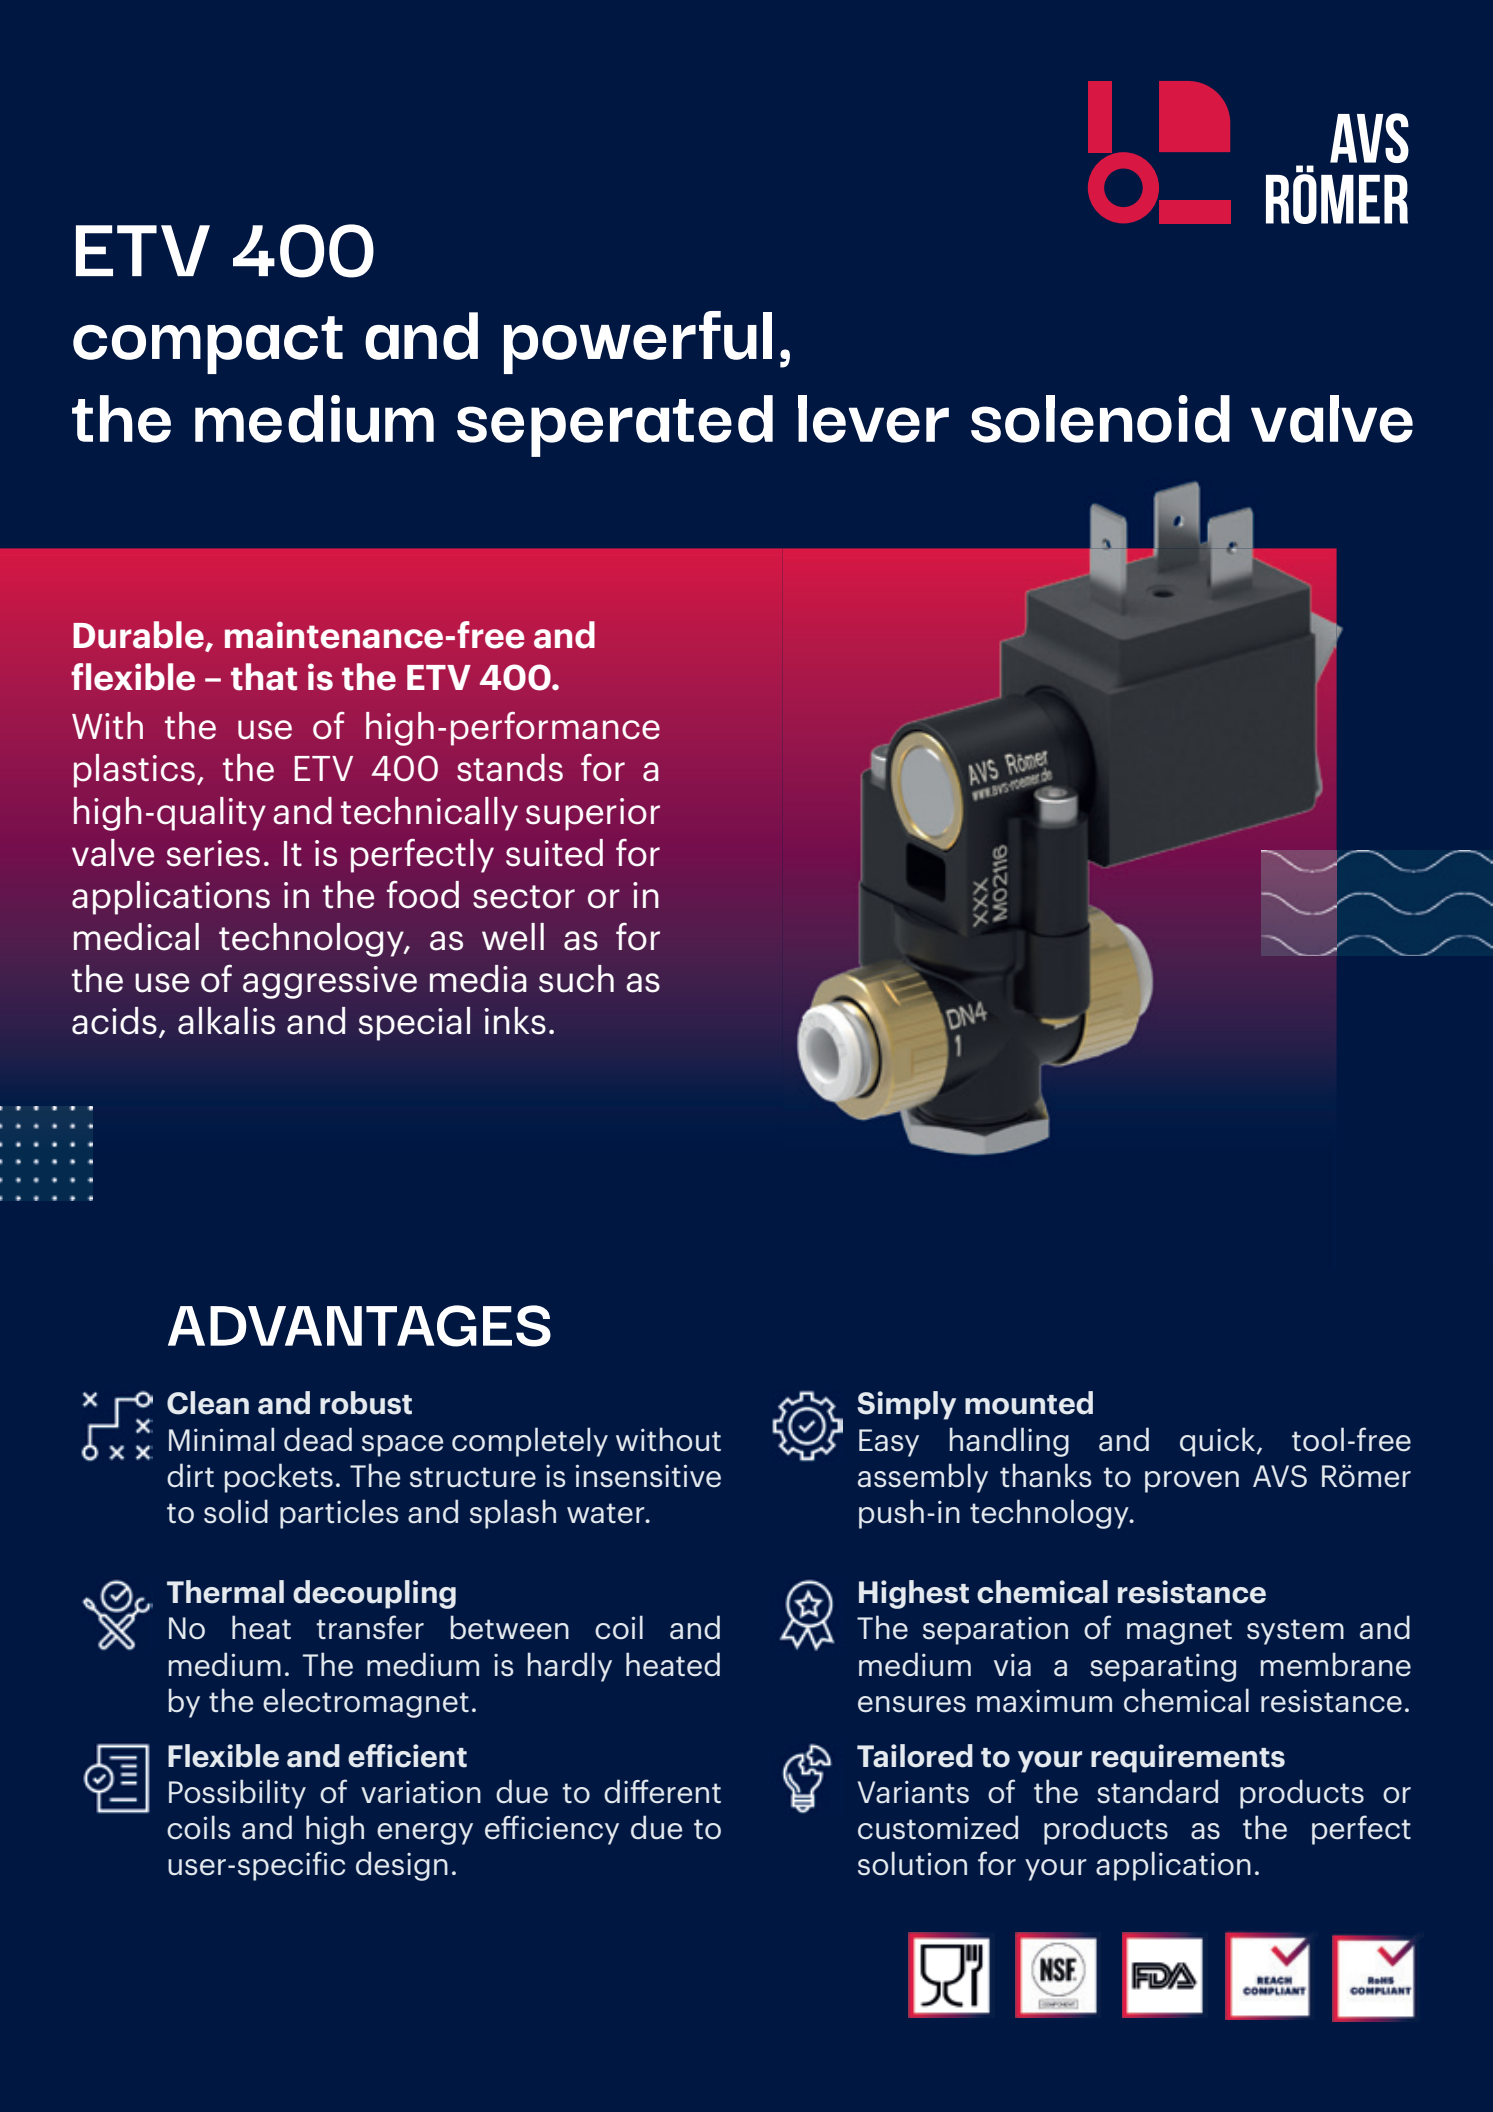 The height and width of the screenshot is (2112, 1493). What do you see at coordinates (906, 1405) in the screenshot?
I see `Simply` at bounding box center [906, 1405].
